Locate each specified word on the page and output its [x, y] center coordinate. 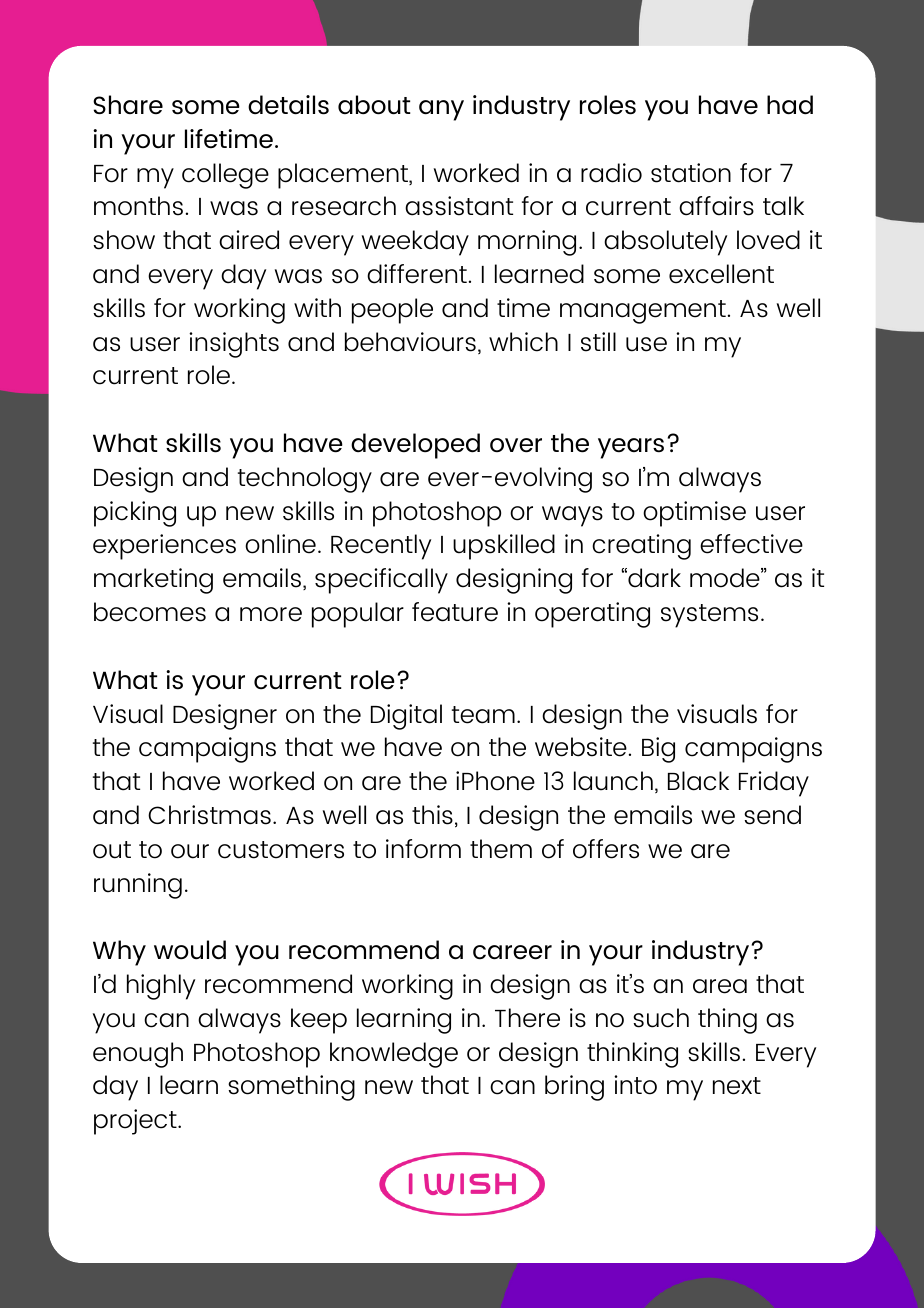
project [136, 1122]
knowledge [394, 1055]
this [432, 815]
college [225, 176]
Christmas [209, 815]
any [441, 110]
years [631, 448]
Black [698, 781]
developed [415, 446]
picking [135, 514]
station [691, 173]
